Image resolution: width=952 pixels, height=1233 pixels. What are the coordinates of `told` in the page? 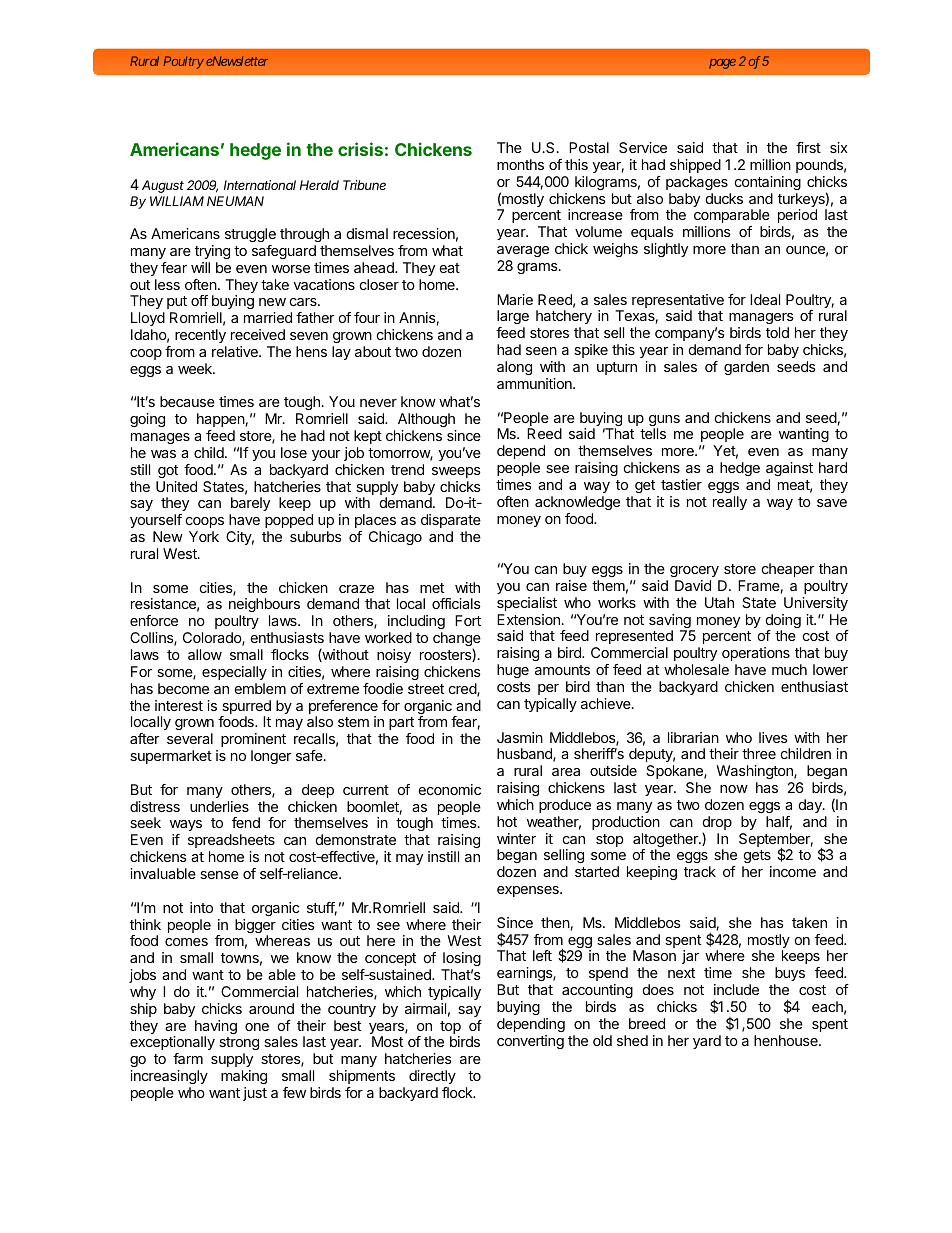 It's located at (777, 332).
